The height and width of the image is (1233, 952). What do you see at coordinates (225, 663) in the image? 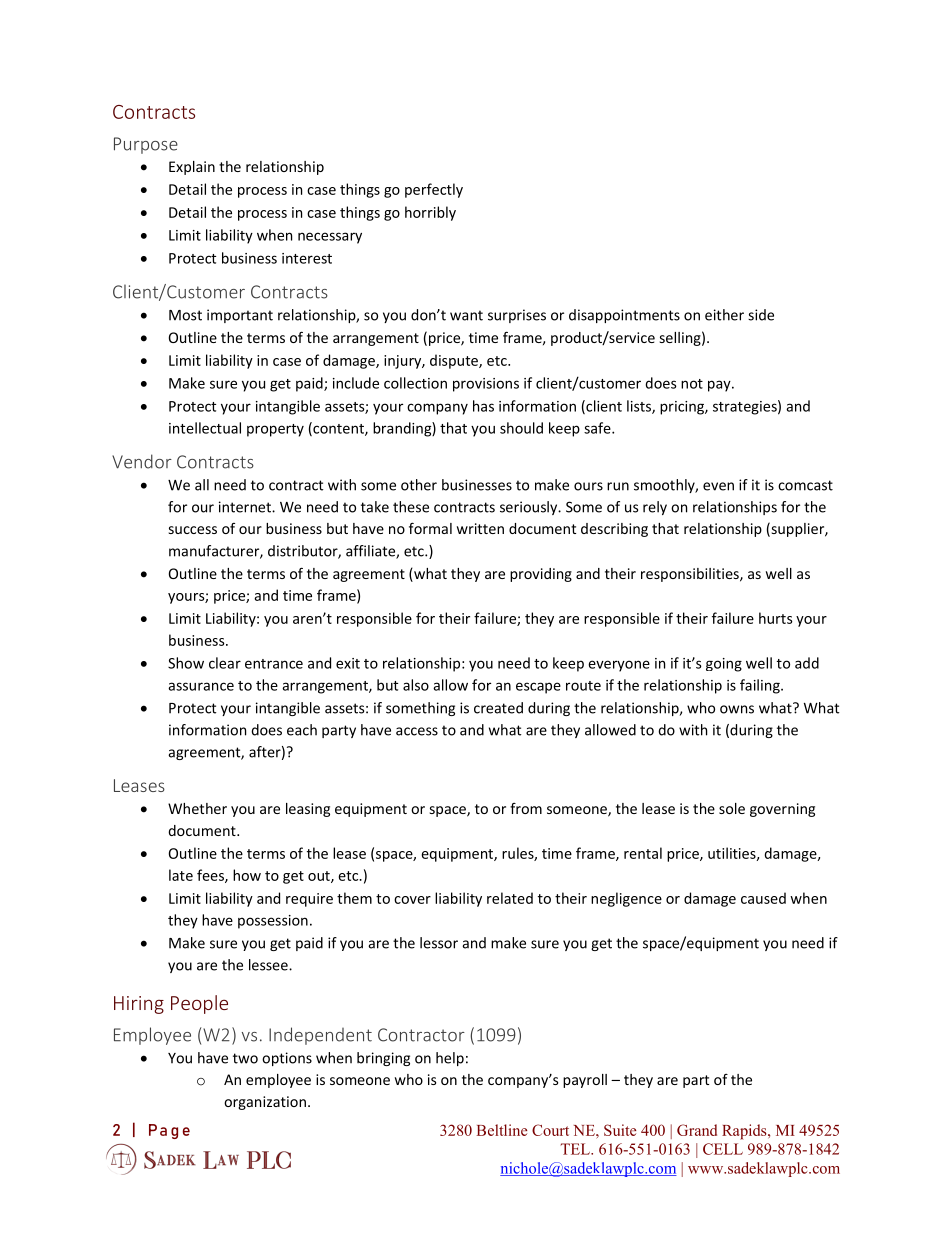
I see `clear` at bounding box center [225, 663].
